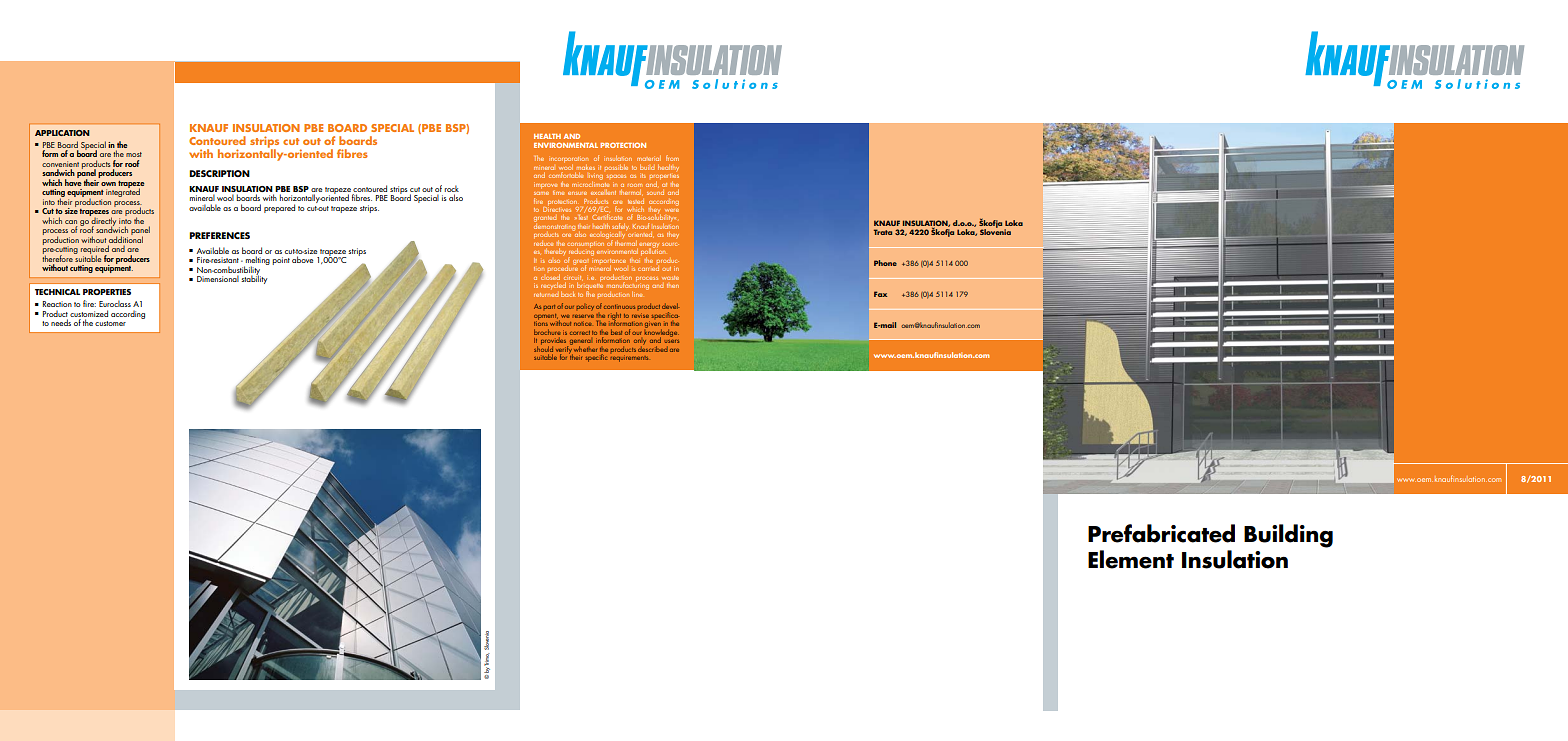  What do you see at coordinates (610, 261) in the screenshot?
I see `importance` at bounding box center [610, 261].
